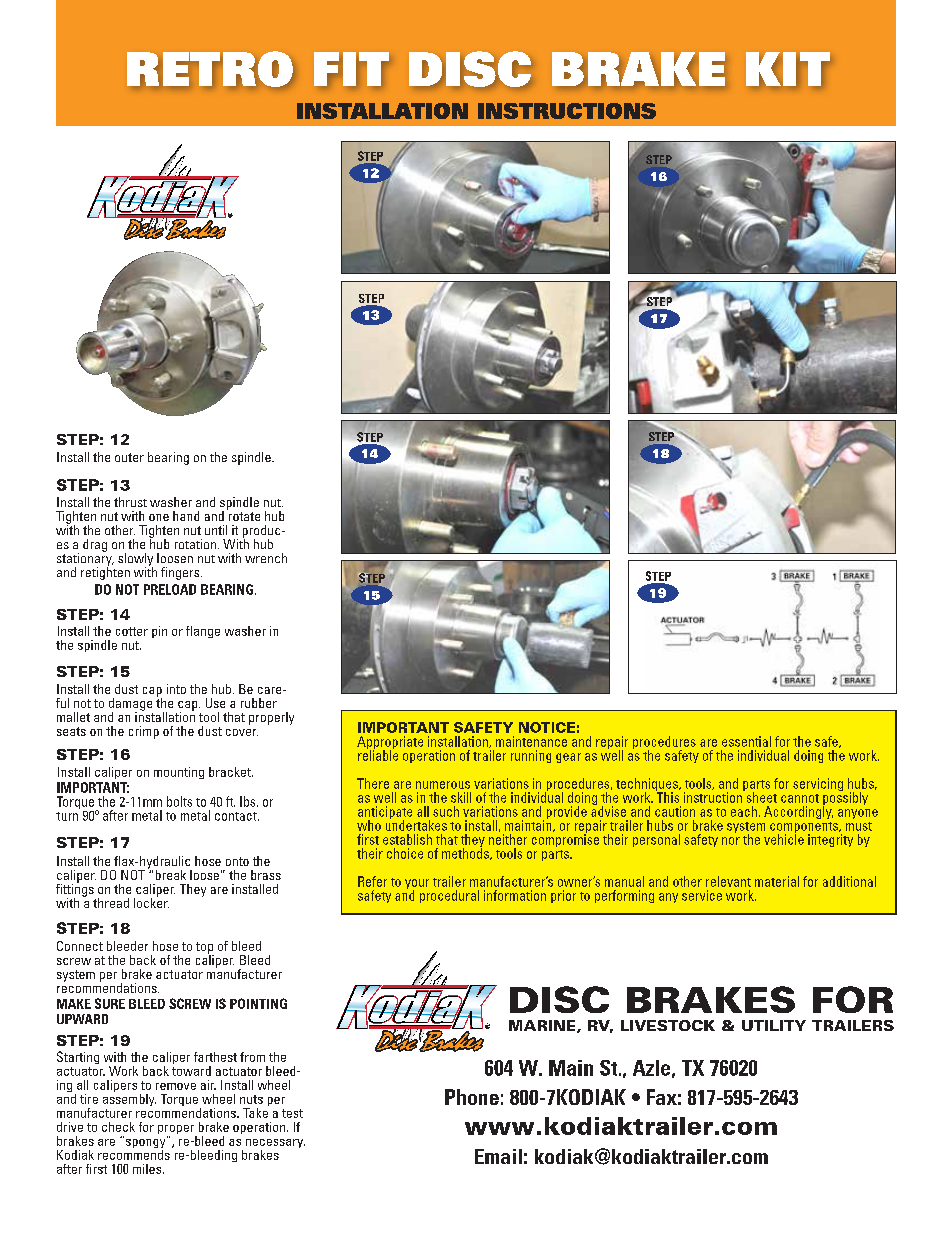 The image size is (952, 1233). I want to click on material, so click(777, 881).
